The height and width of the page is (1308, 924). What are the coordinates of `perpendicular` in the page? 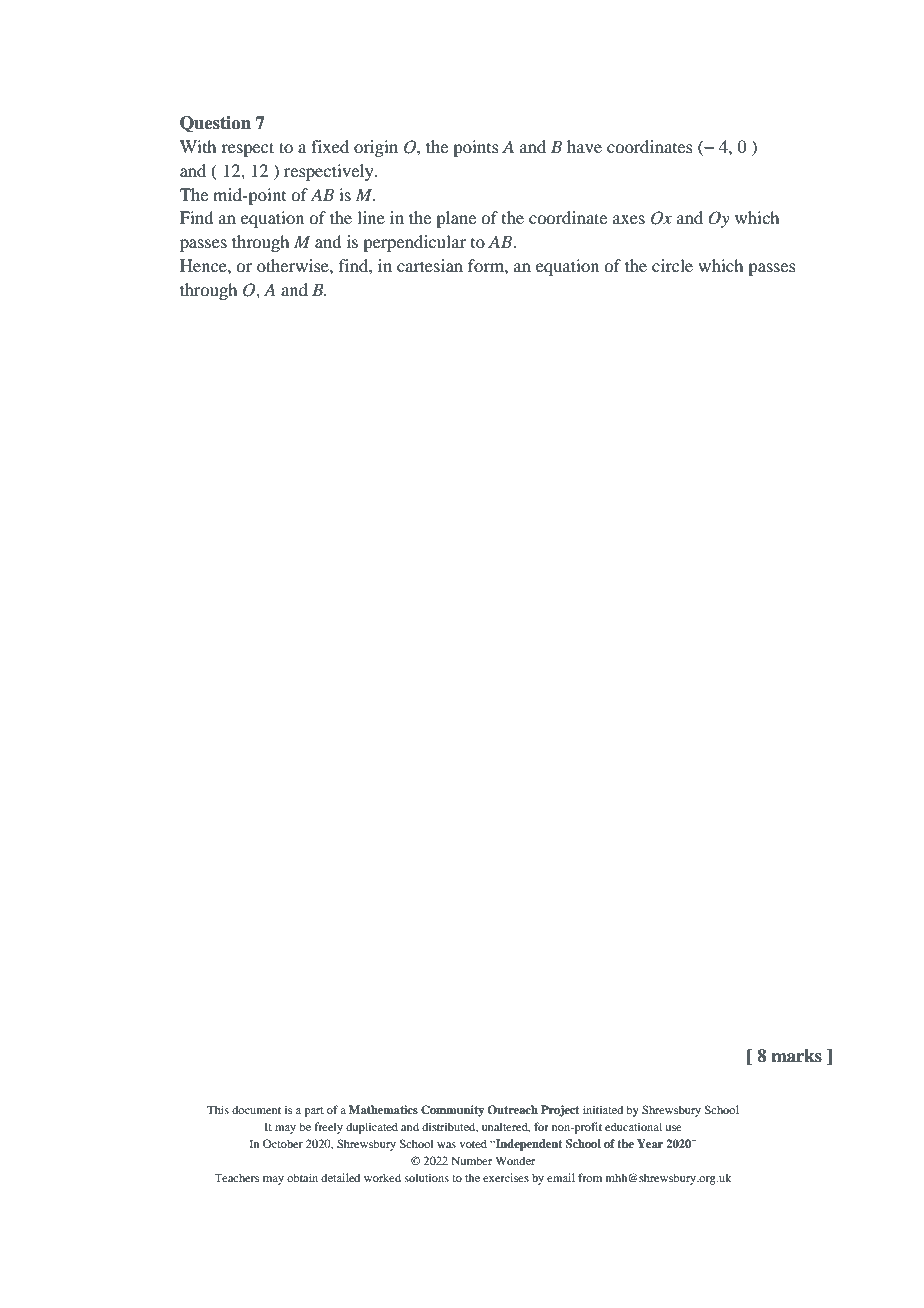 It's located at (414, 243).
